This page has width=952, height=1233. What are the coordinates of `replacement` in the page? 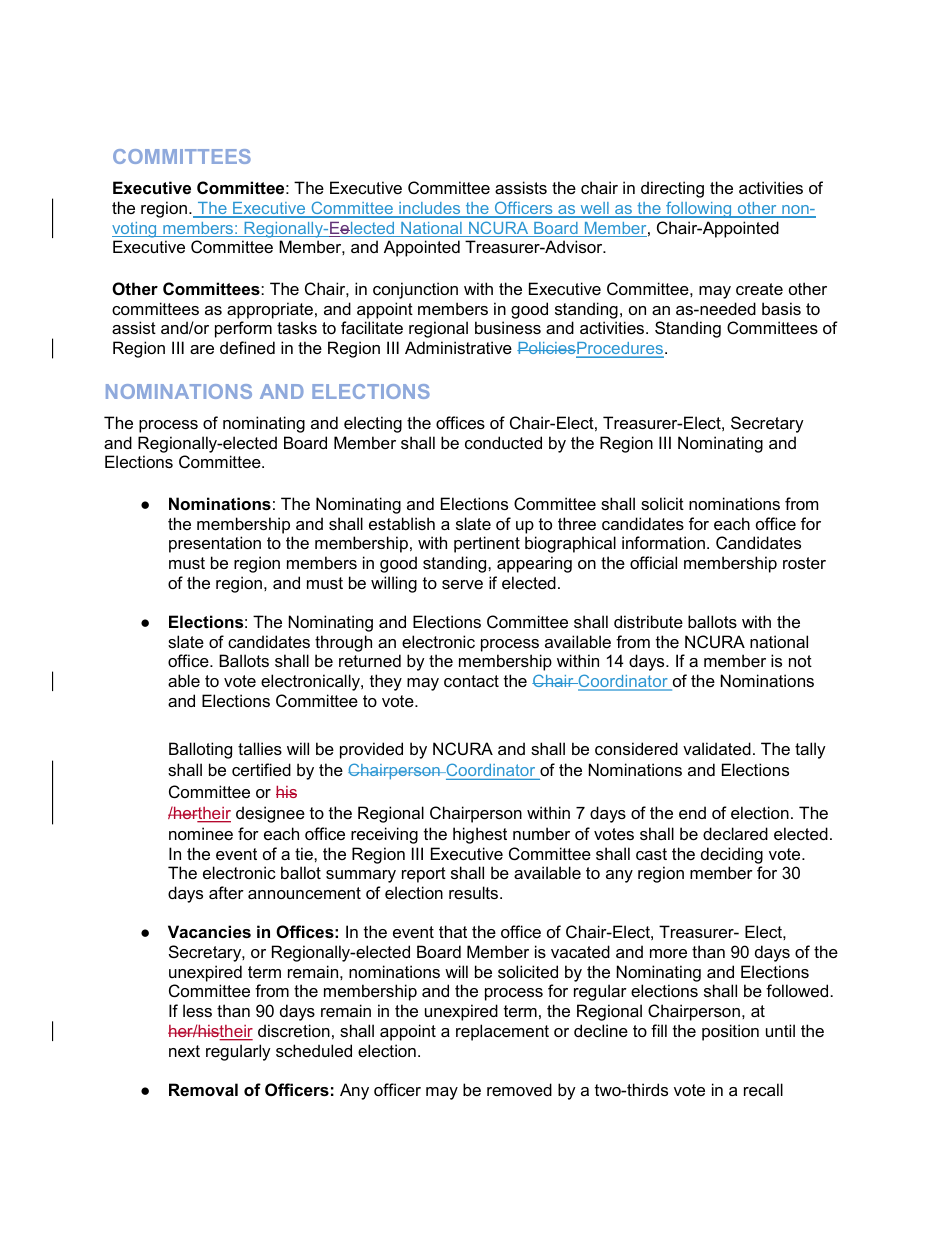 It's located at (502, 1032).
